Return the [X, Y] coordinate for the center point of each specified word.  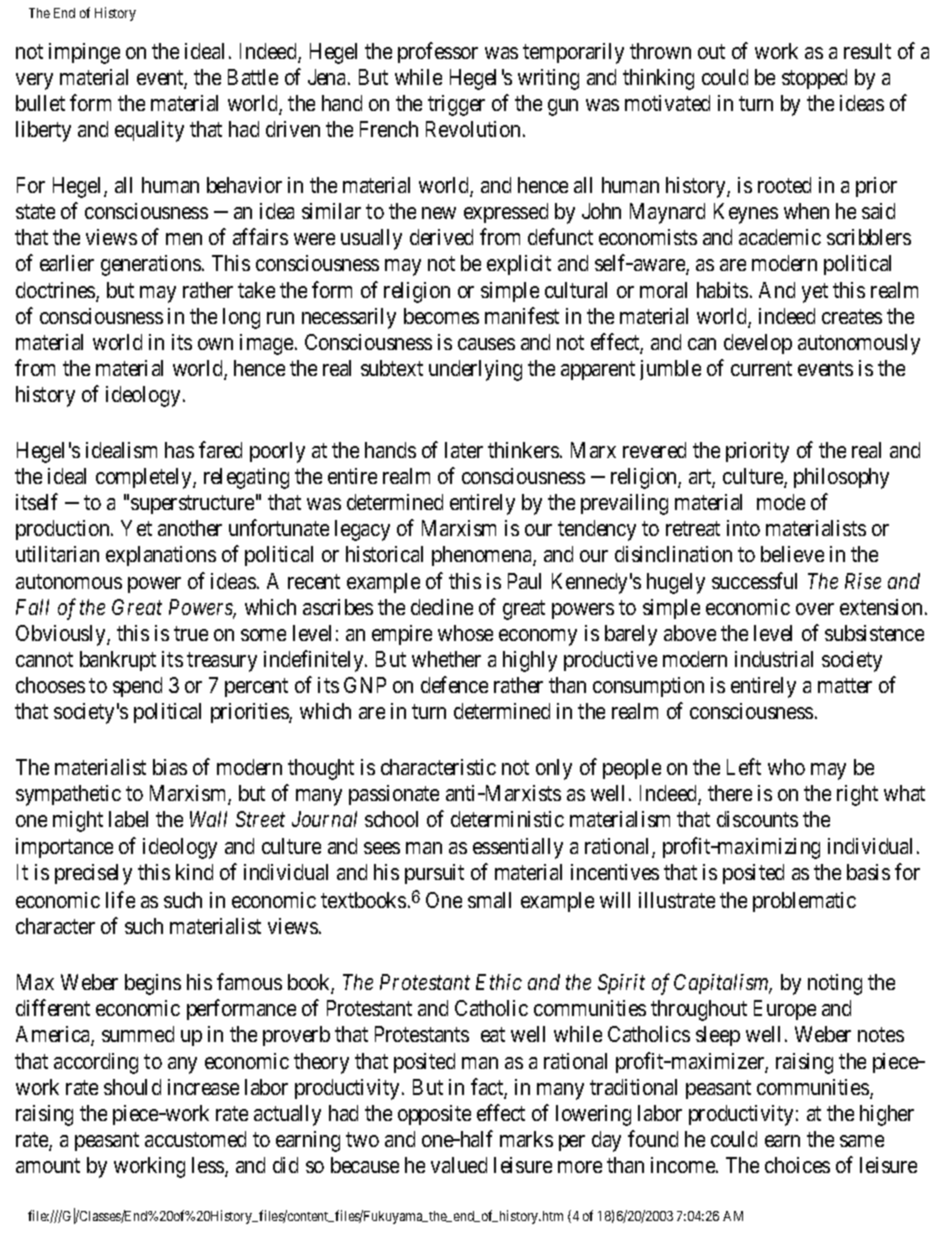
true [191, 633]
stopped [814, 79]
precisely [93, 874]
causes [486, 344]
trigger [456, 105]
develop [758, 344]
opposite [434, 1115]
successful [754, 580]
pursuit [434, 874]
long [241, 318]
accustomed [195, 1139]
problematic [804, 902]
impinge [84, 53]
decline [442, 607]
